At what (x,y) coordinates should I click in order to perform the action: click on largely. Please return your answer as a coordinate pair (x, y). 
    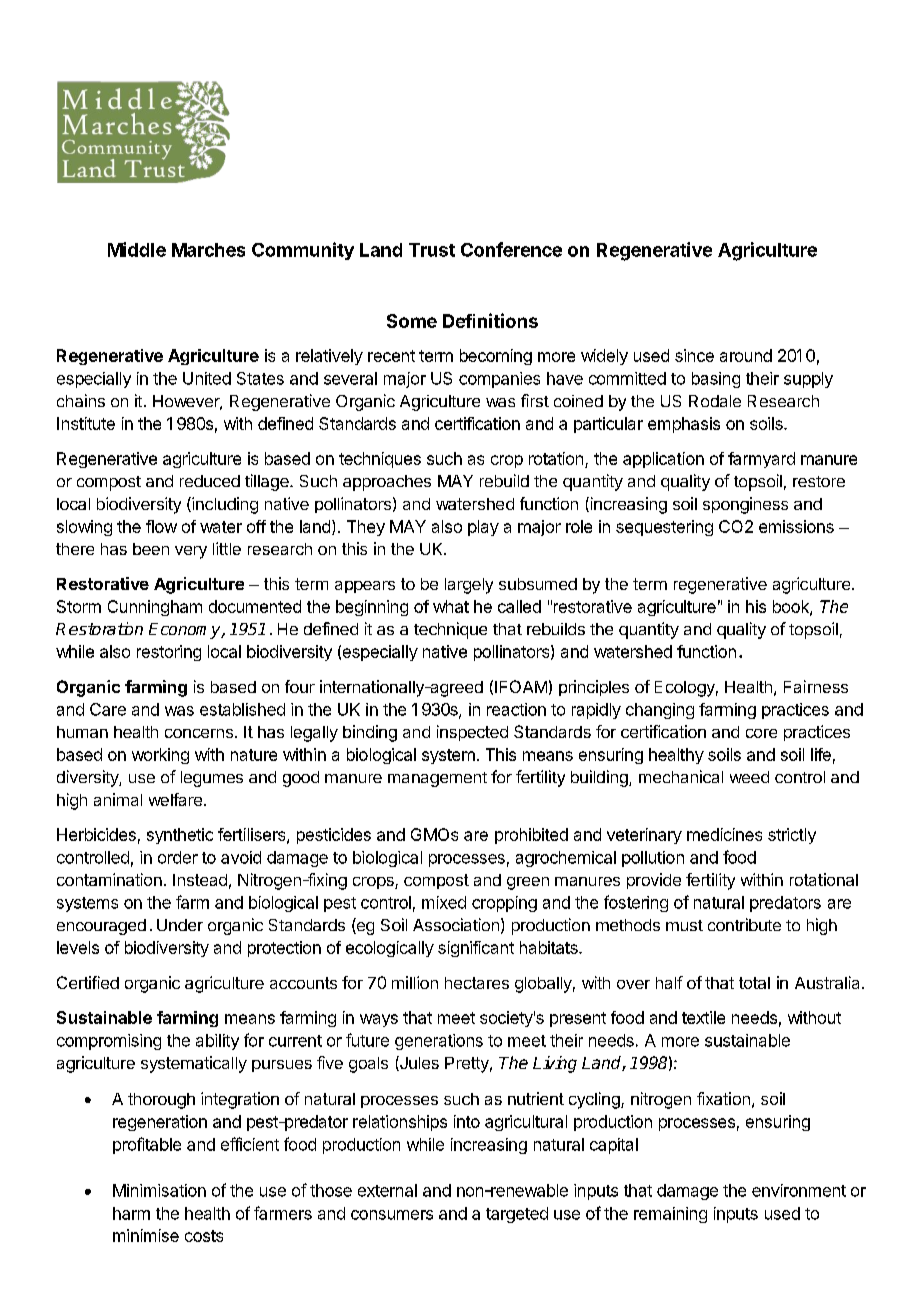
    Looking at the image, I should click on (469, 586).
